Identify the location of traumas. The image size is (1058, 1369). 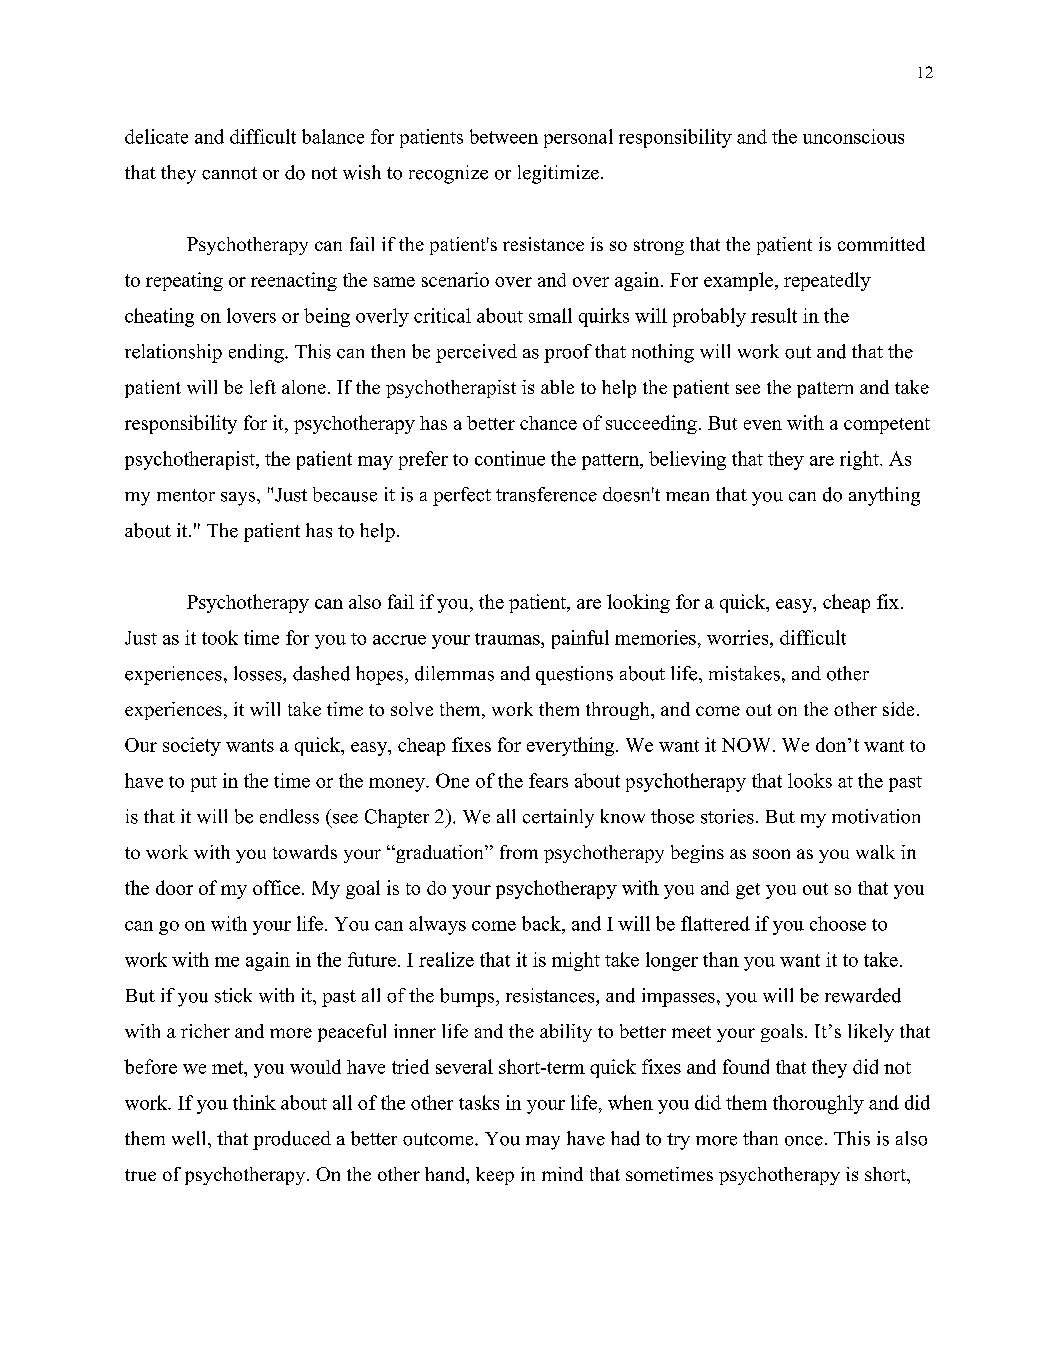
(508, 639).
